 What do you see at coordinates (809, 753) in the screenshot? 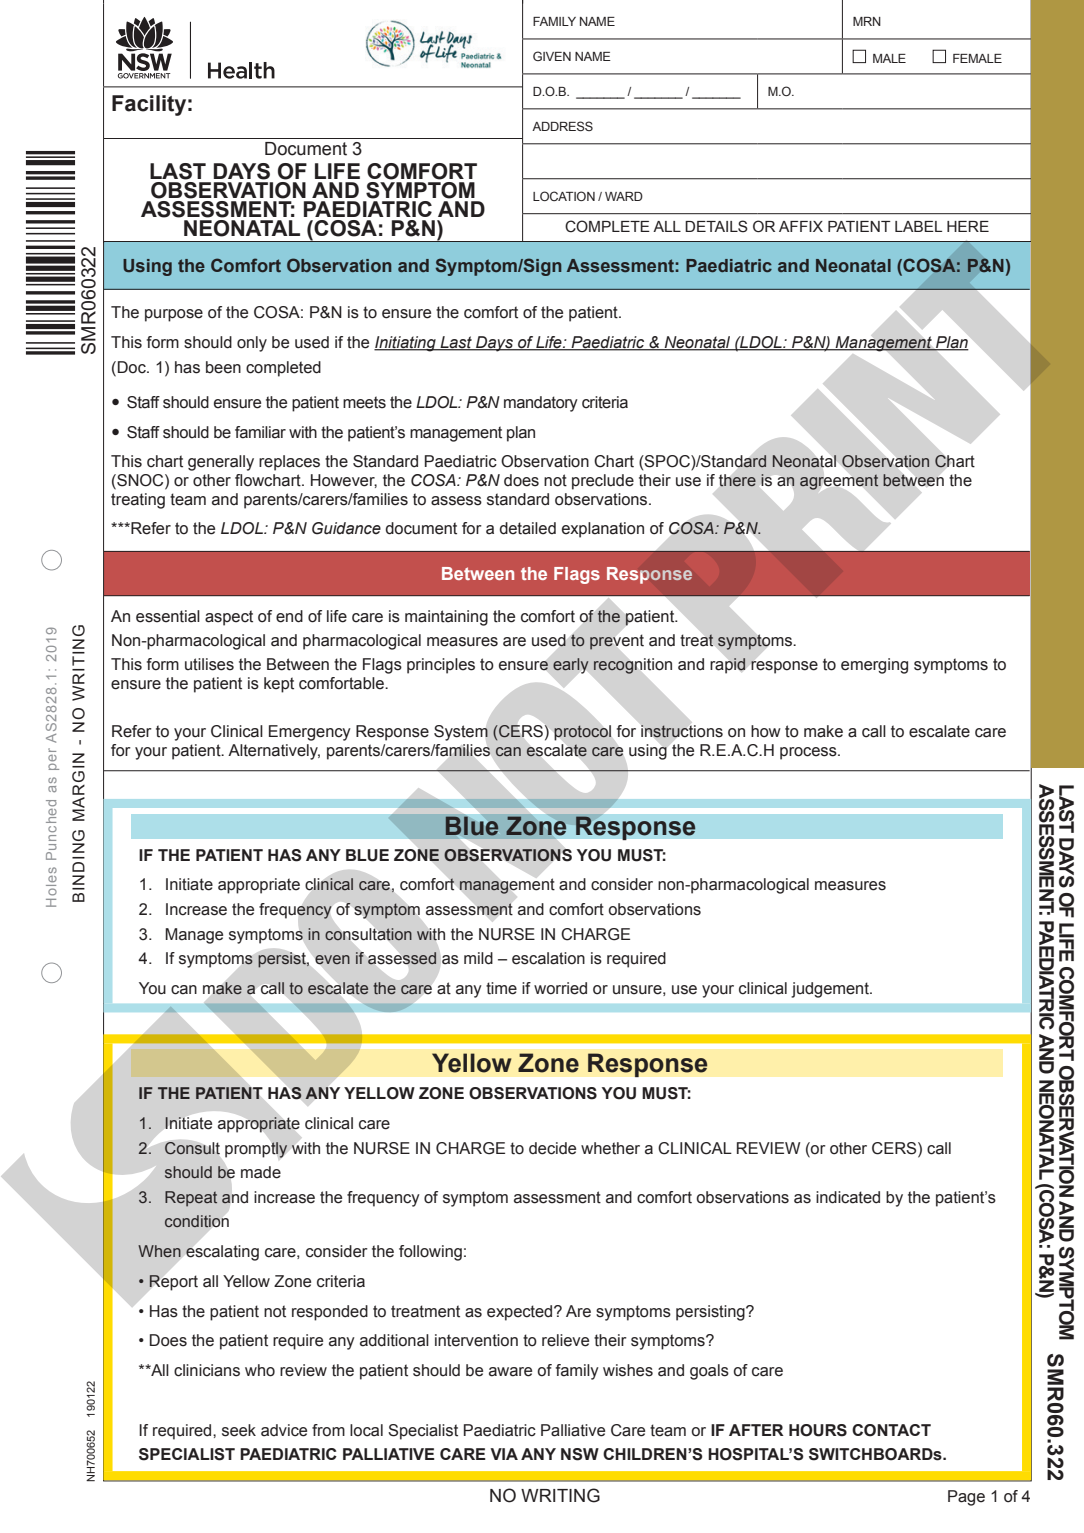
I see `process` at bounding box center [809, 753].
